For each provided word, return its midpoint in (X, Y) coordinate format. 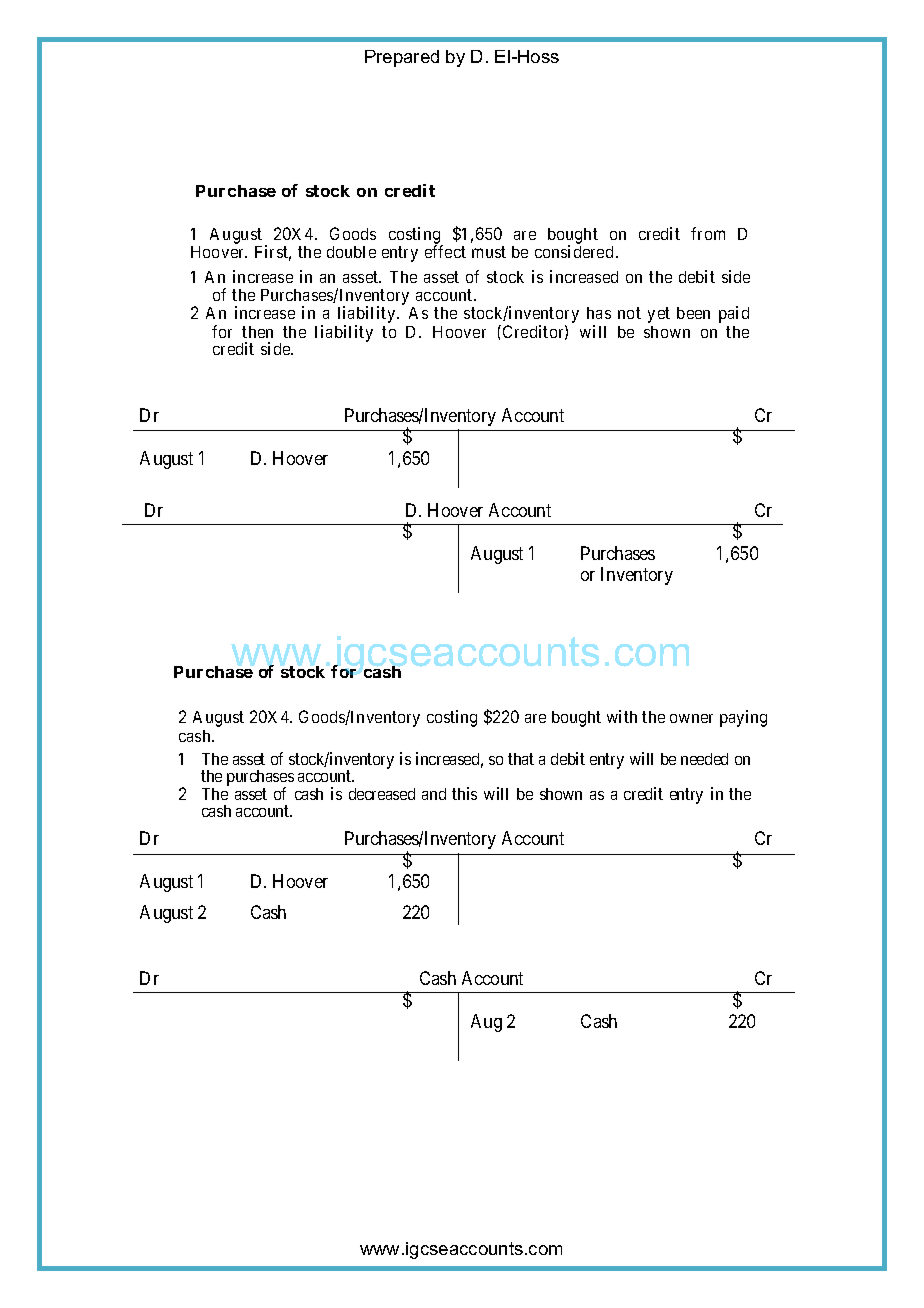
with (622, 716)
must (489, 252)
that (521, 759)
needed (704, 759)
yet (659, 315)
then (257, 332)
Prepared (402, 58)
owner (691, 718)
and (434, 794)
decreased (382, 794)
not (629, 313)
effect (445, 251)
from (708, 233)
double (351, 252)
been (693, 313)
